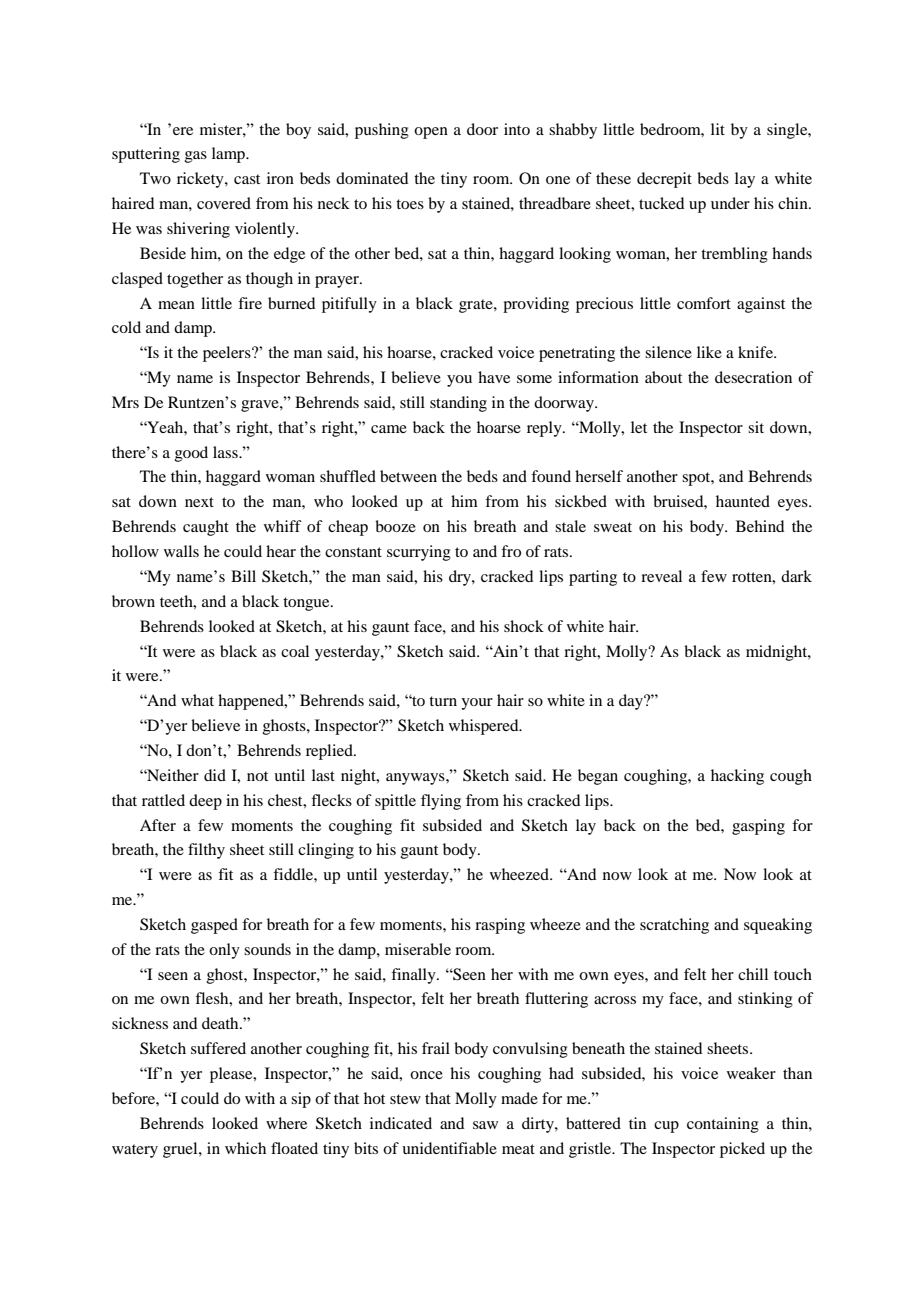 The height and width of the screenshot is (1308, 924). I want to click on standing, so click(458, 404).
